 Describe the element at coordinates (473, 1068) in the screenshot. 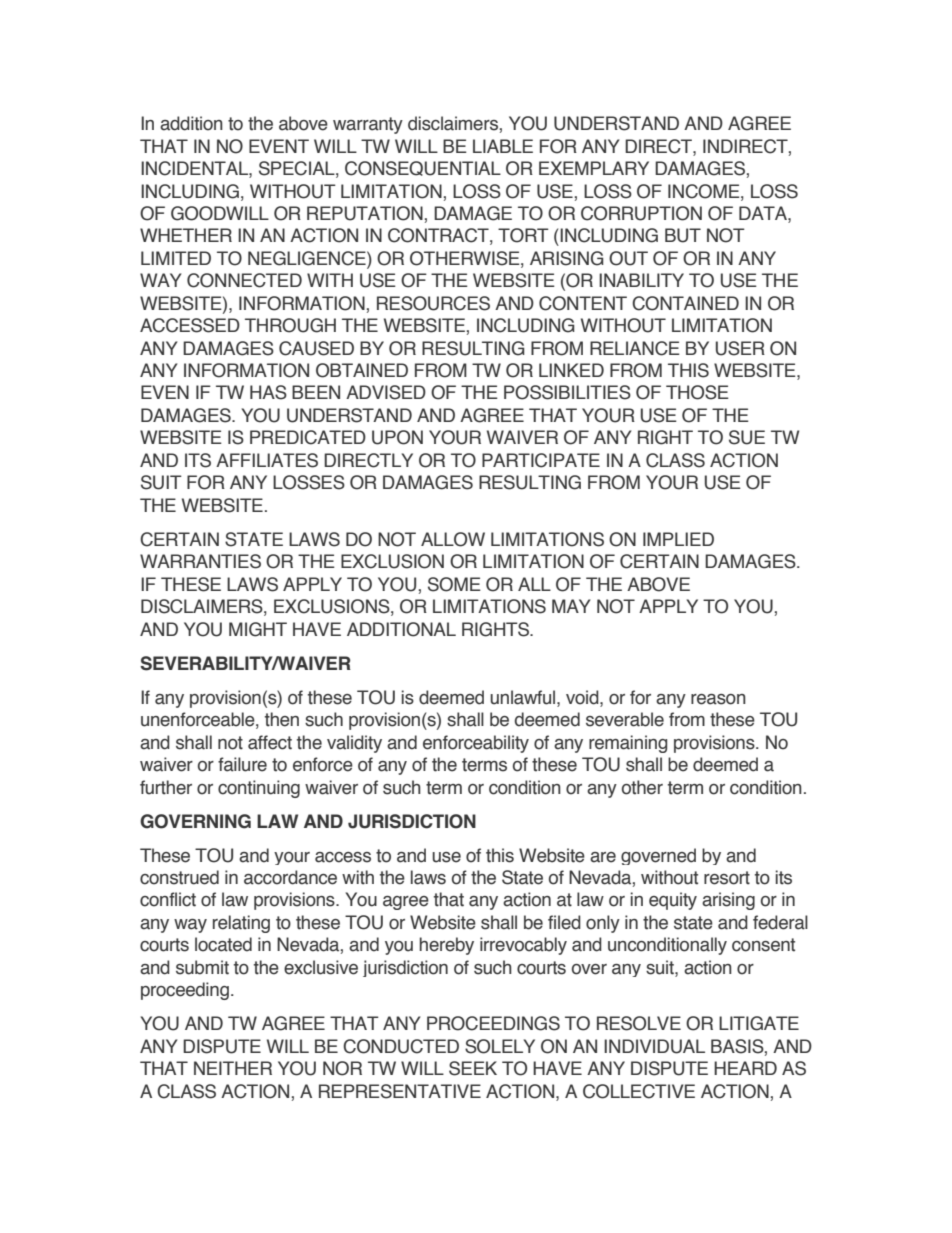

I see `SEEK` at that location.
